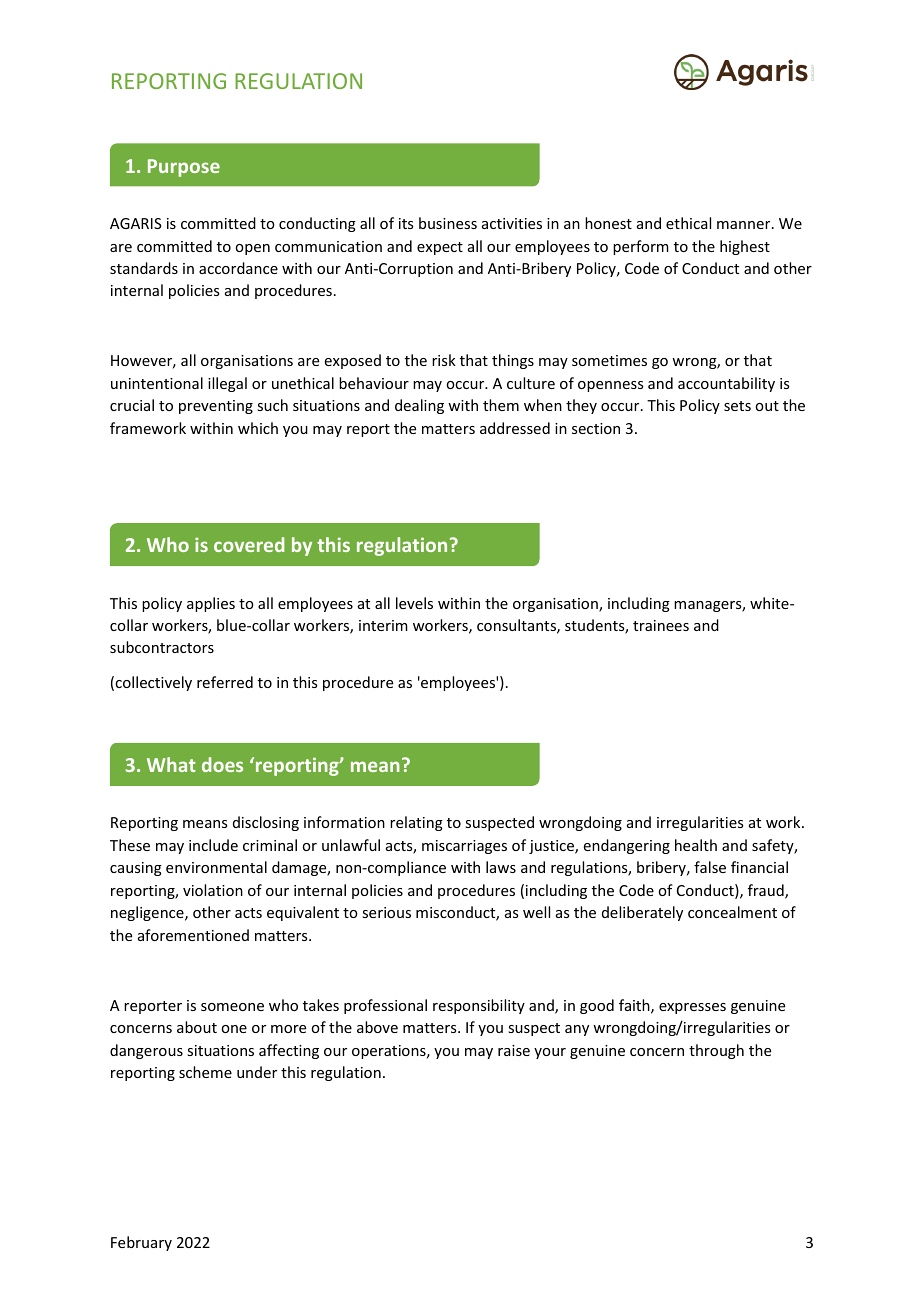  What do you see at coordinates (696, 845) in the image?
I see `health` at bounding box center [696, 845].
